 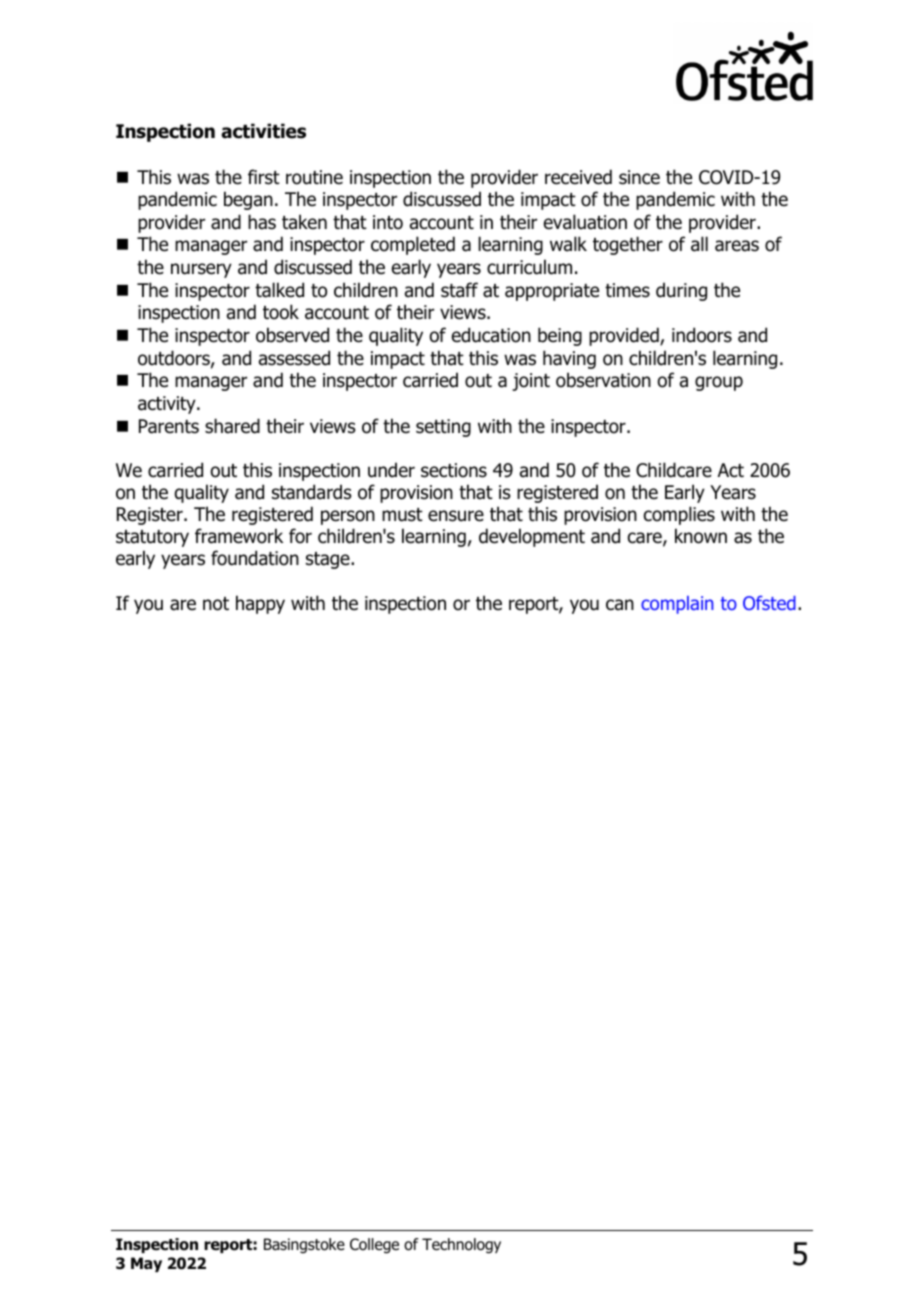 I want to click on not, so click(x=216, y=604).
